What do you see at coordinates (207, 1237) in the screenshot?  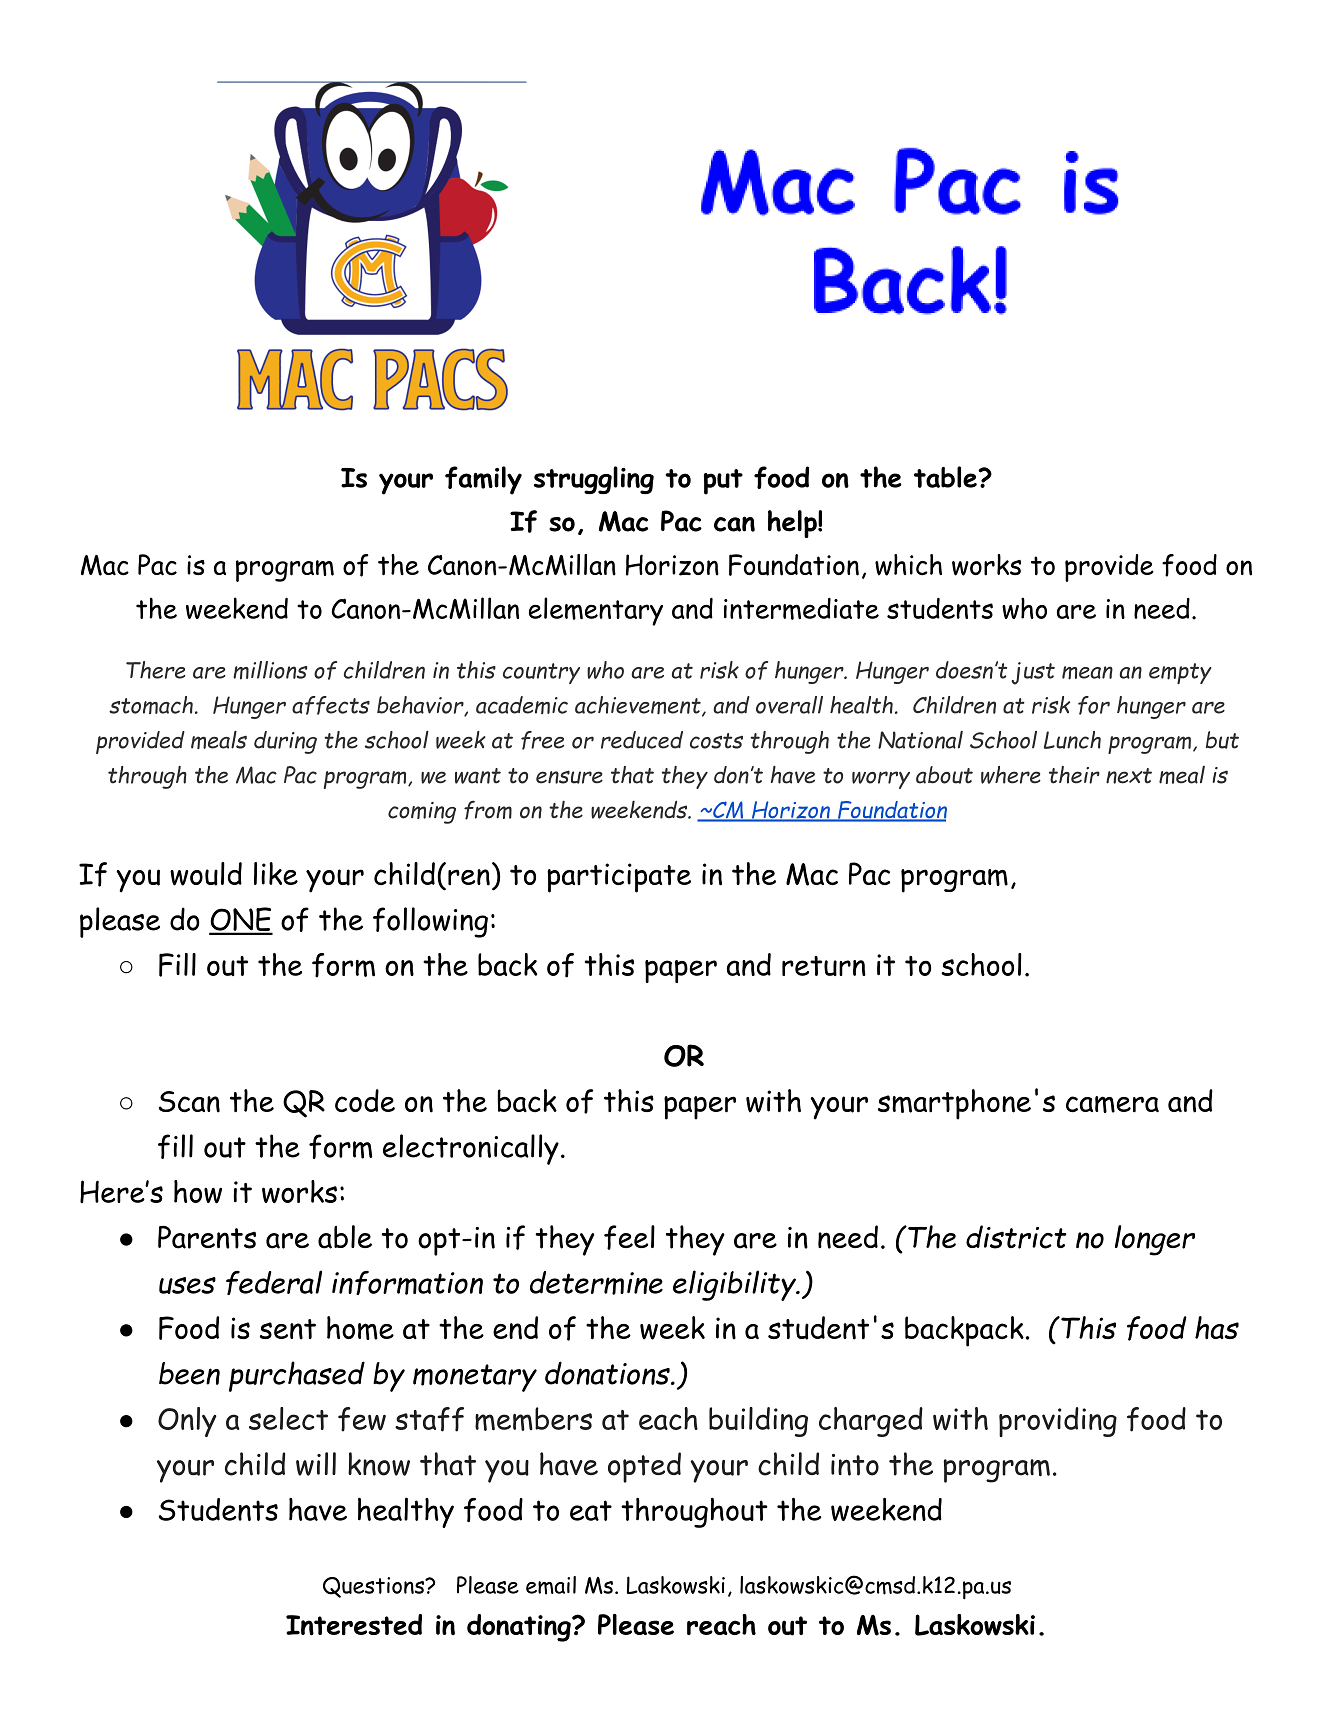 I see `Parents` at bounding box center [207, 1237].
